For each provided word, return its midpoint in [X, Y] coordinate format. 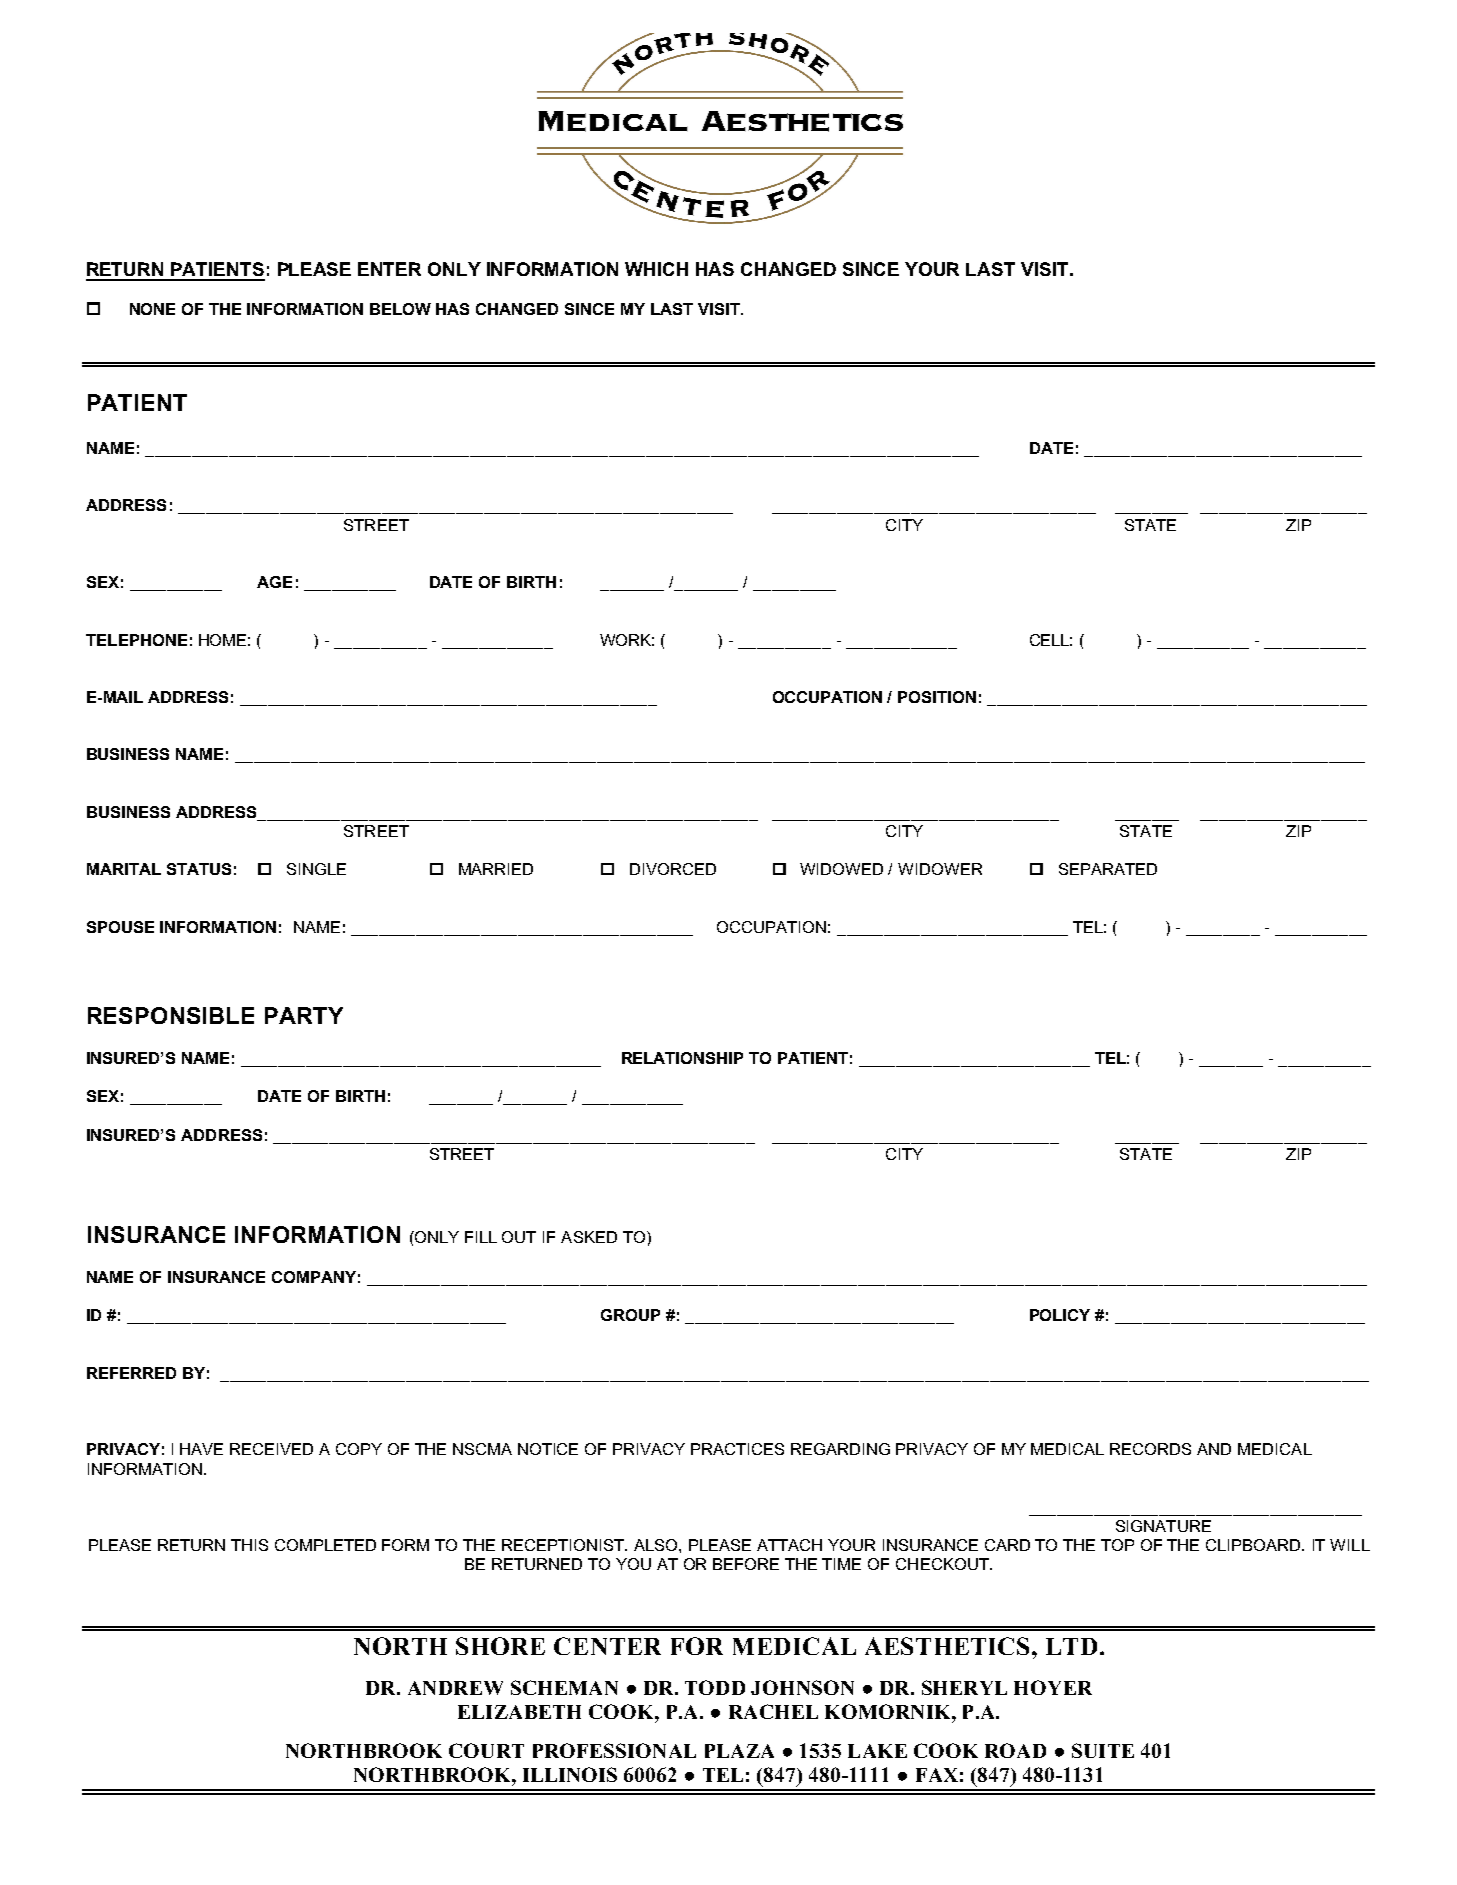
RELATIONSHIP [682, 1058]
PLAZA [739, 1751]
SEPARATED [1108, 869]
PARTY [304, 1015]
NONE [152, 309]
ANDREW [455, 1688]
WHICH [656, 269]
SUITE [1103, 1750]
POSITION [937, 697]
